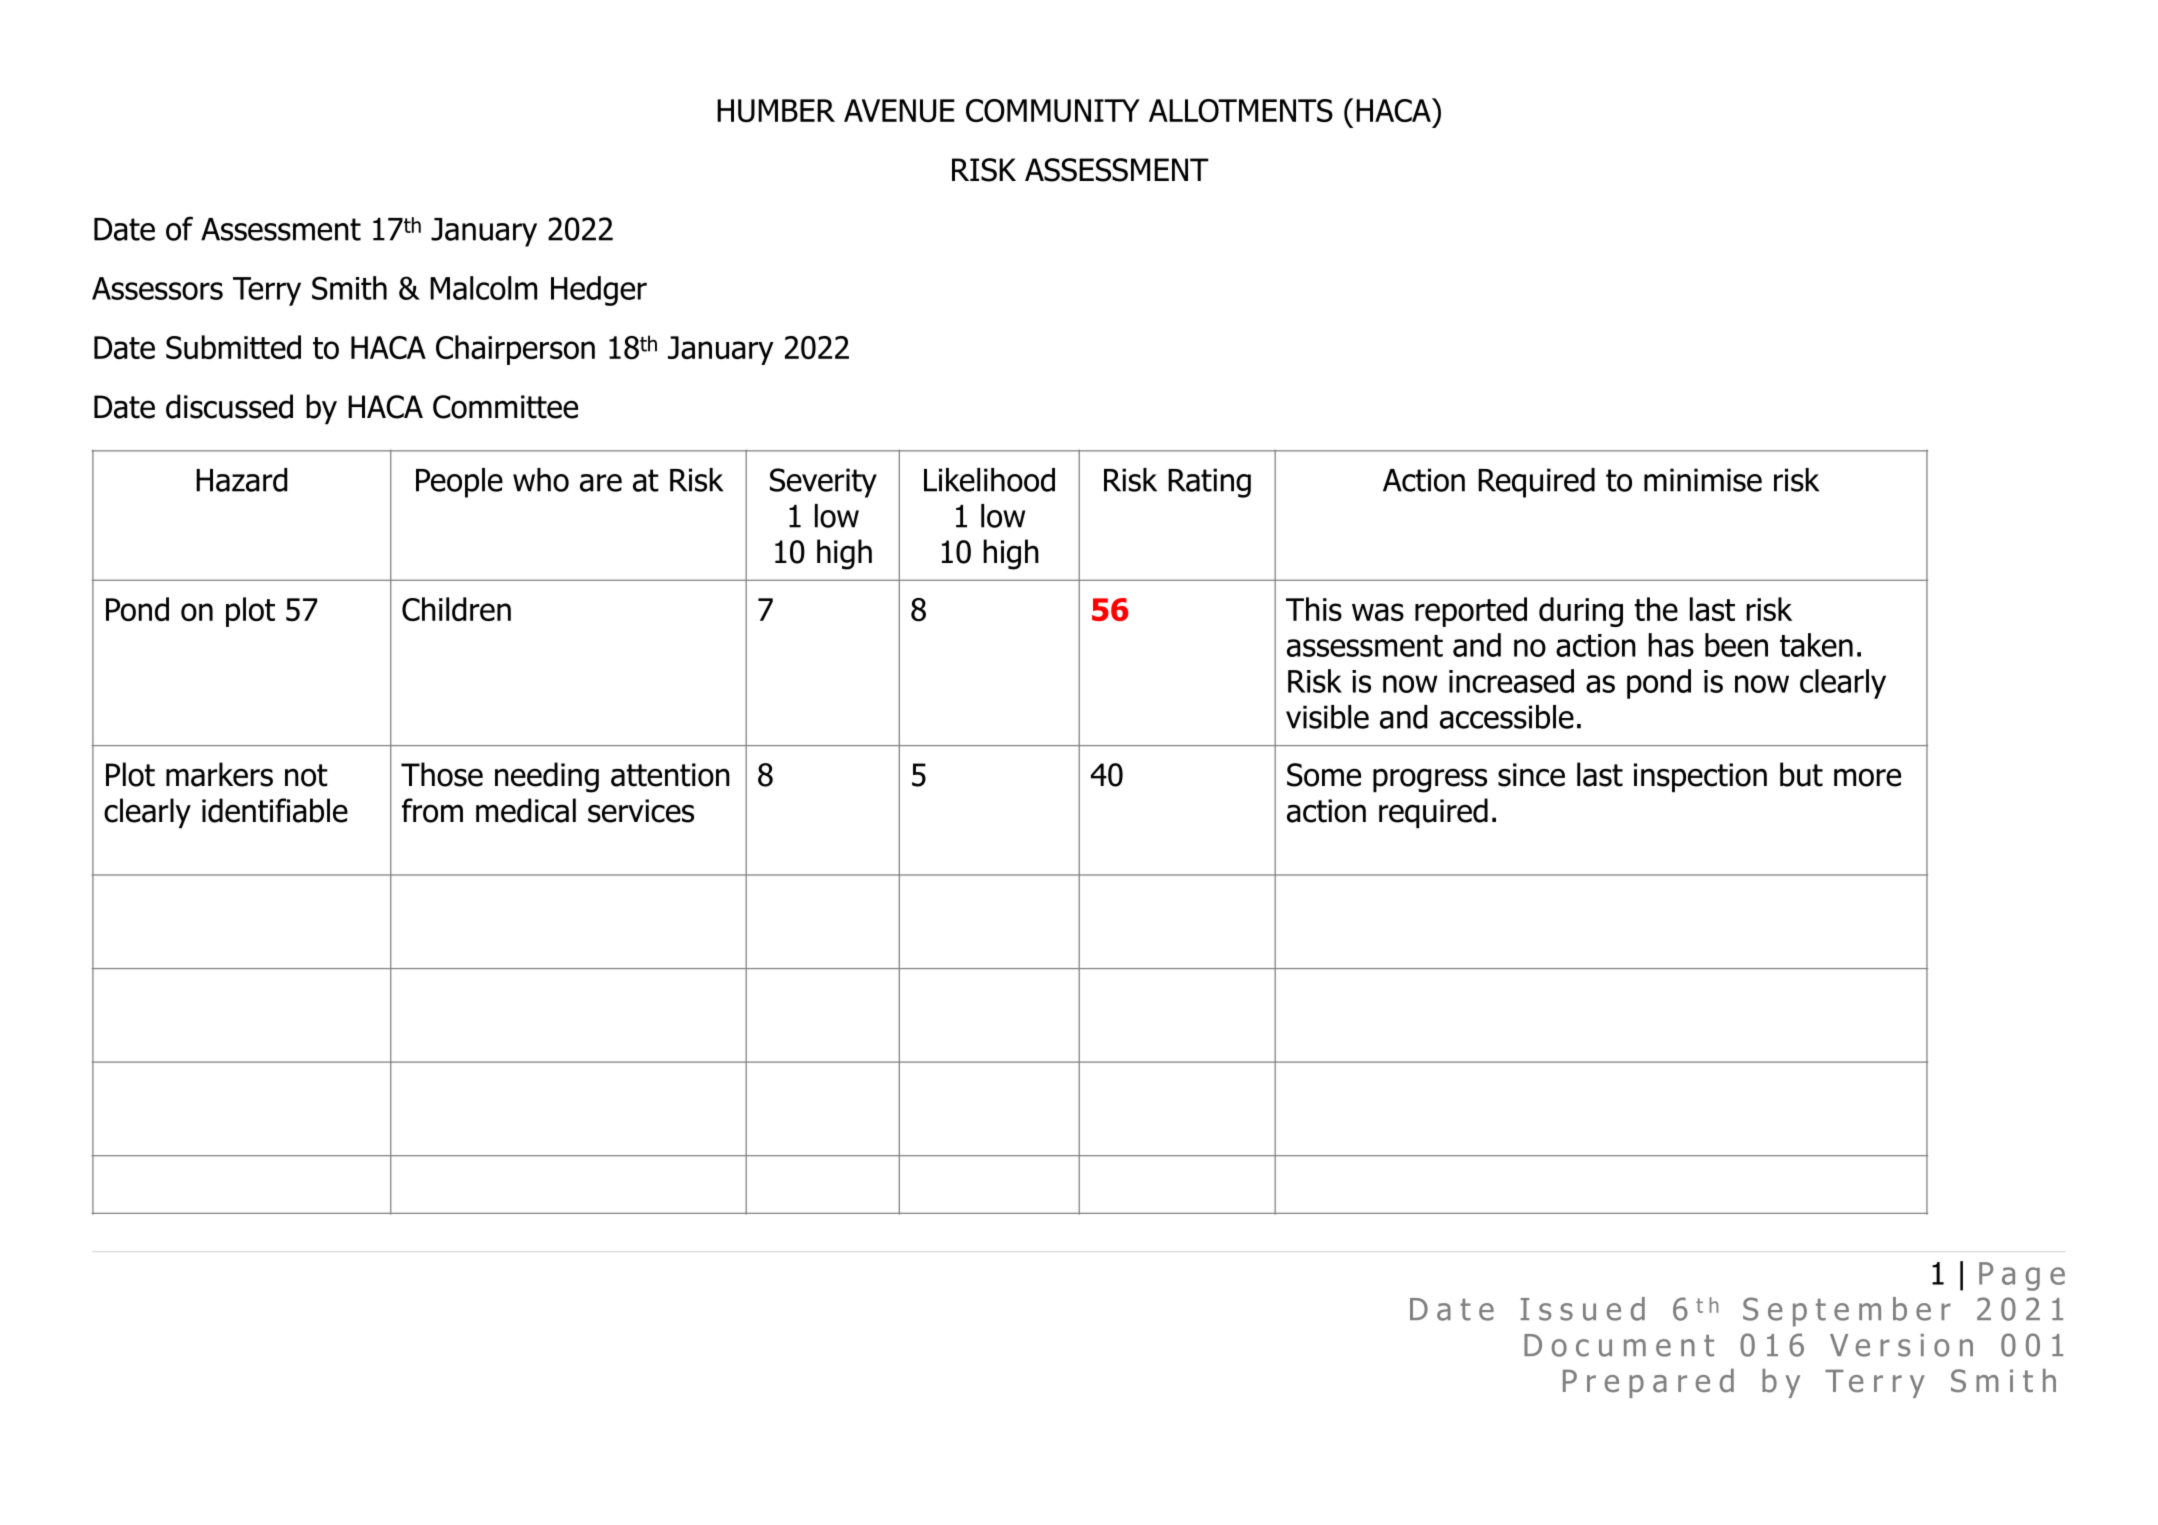 The image size is (2158, 1525). I want to click on minimise, so click(1703, 480).
